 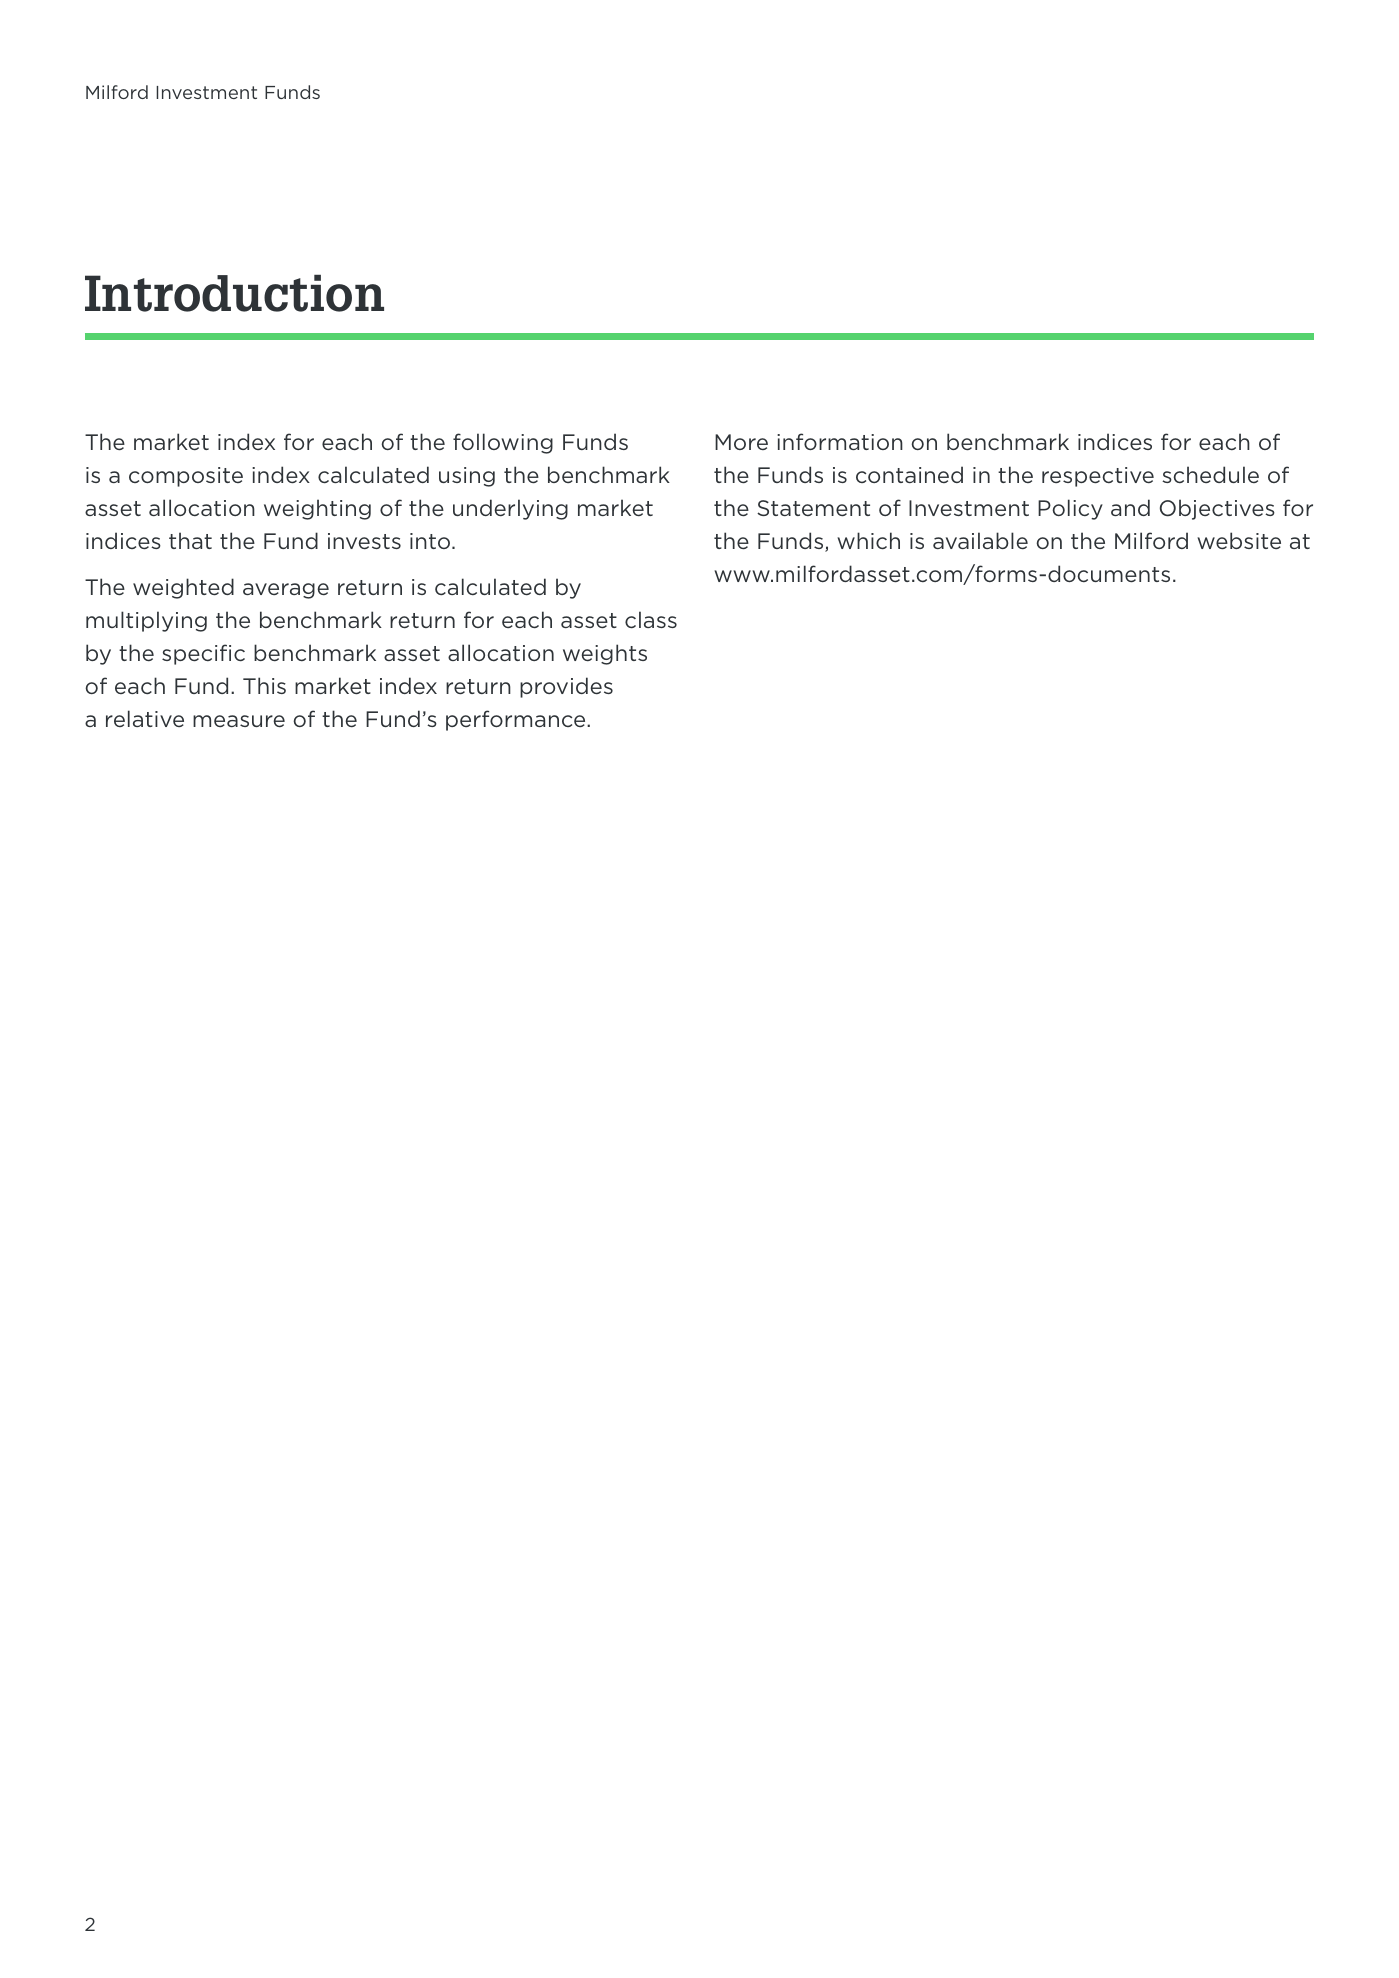 I want to click on available, so click(x=980, y=540).
